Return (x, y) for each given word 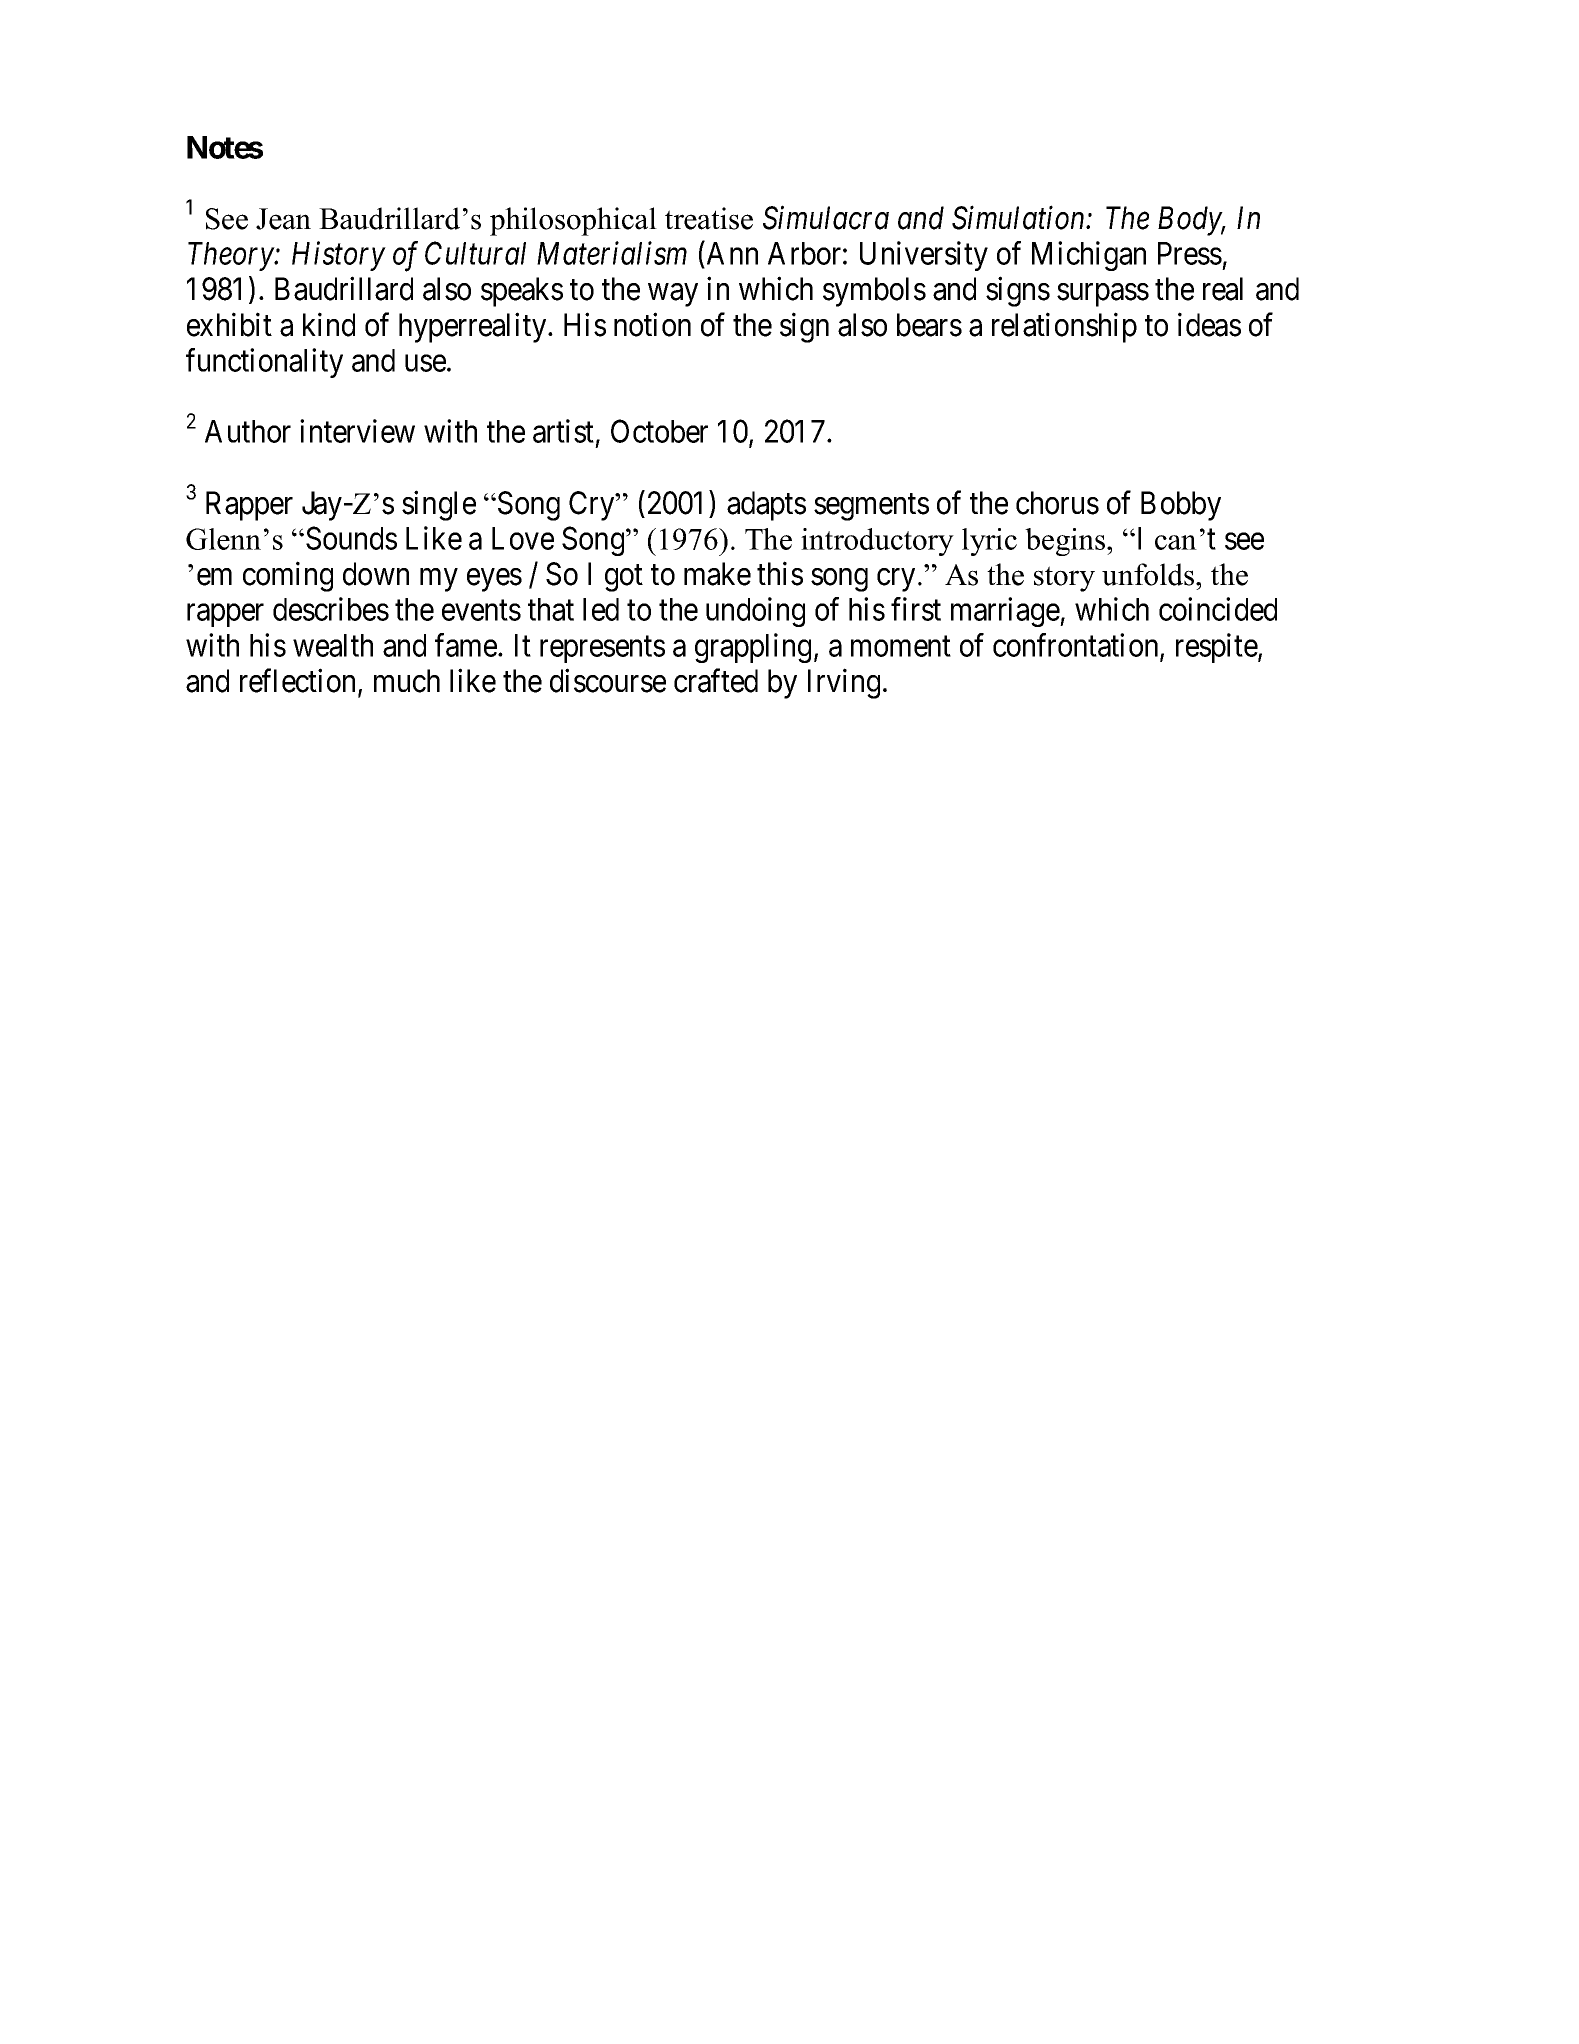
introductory (877, 542)
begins (1066, 542)
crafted (716, 681)
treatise (709, 218)
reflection (299, 682)
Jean (283, 219)
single (439, 506)
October (659, 431)
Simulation (1019, 218)
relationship (1064, 327)
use (425, 363)
